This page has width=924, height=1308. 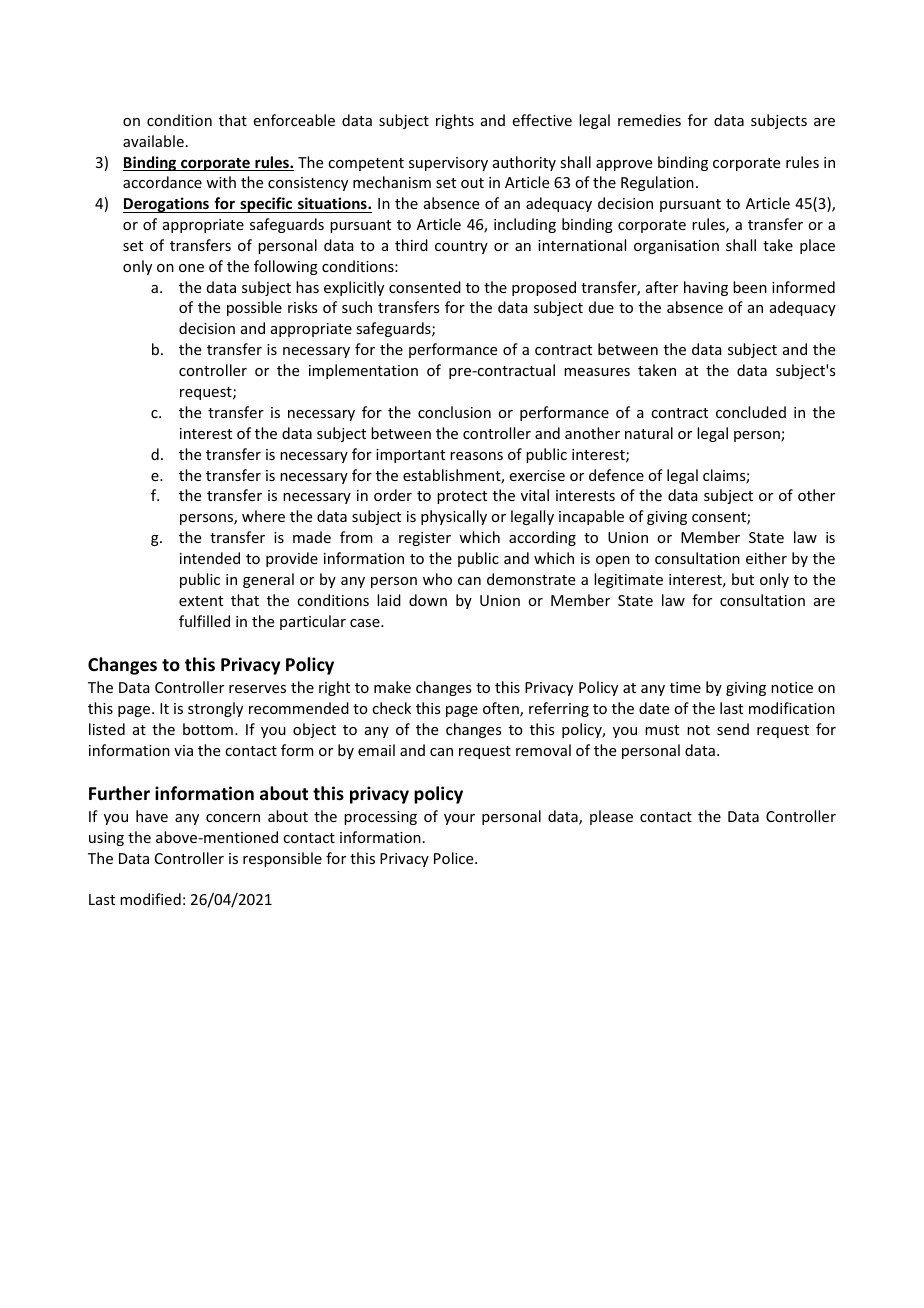 I want to click on possible, so click(x=254, y=308).
